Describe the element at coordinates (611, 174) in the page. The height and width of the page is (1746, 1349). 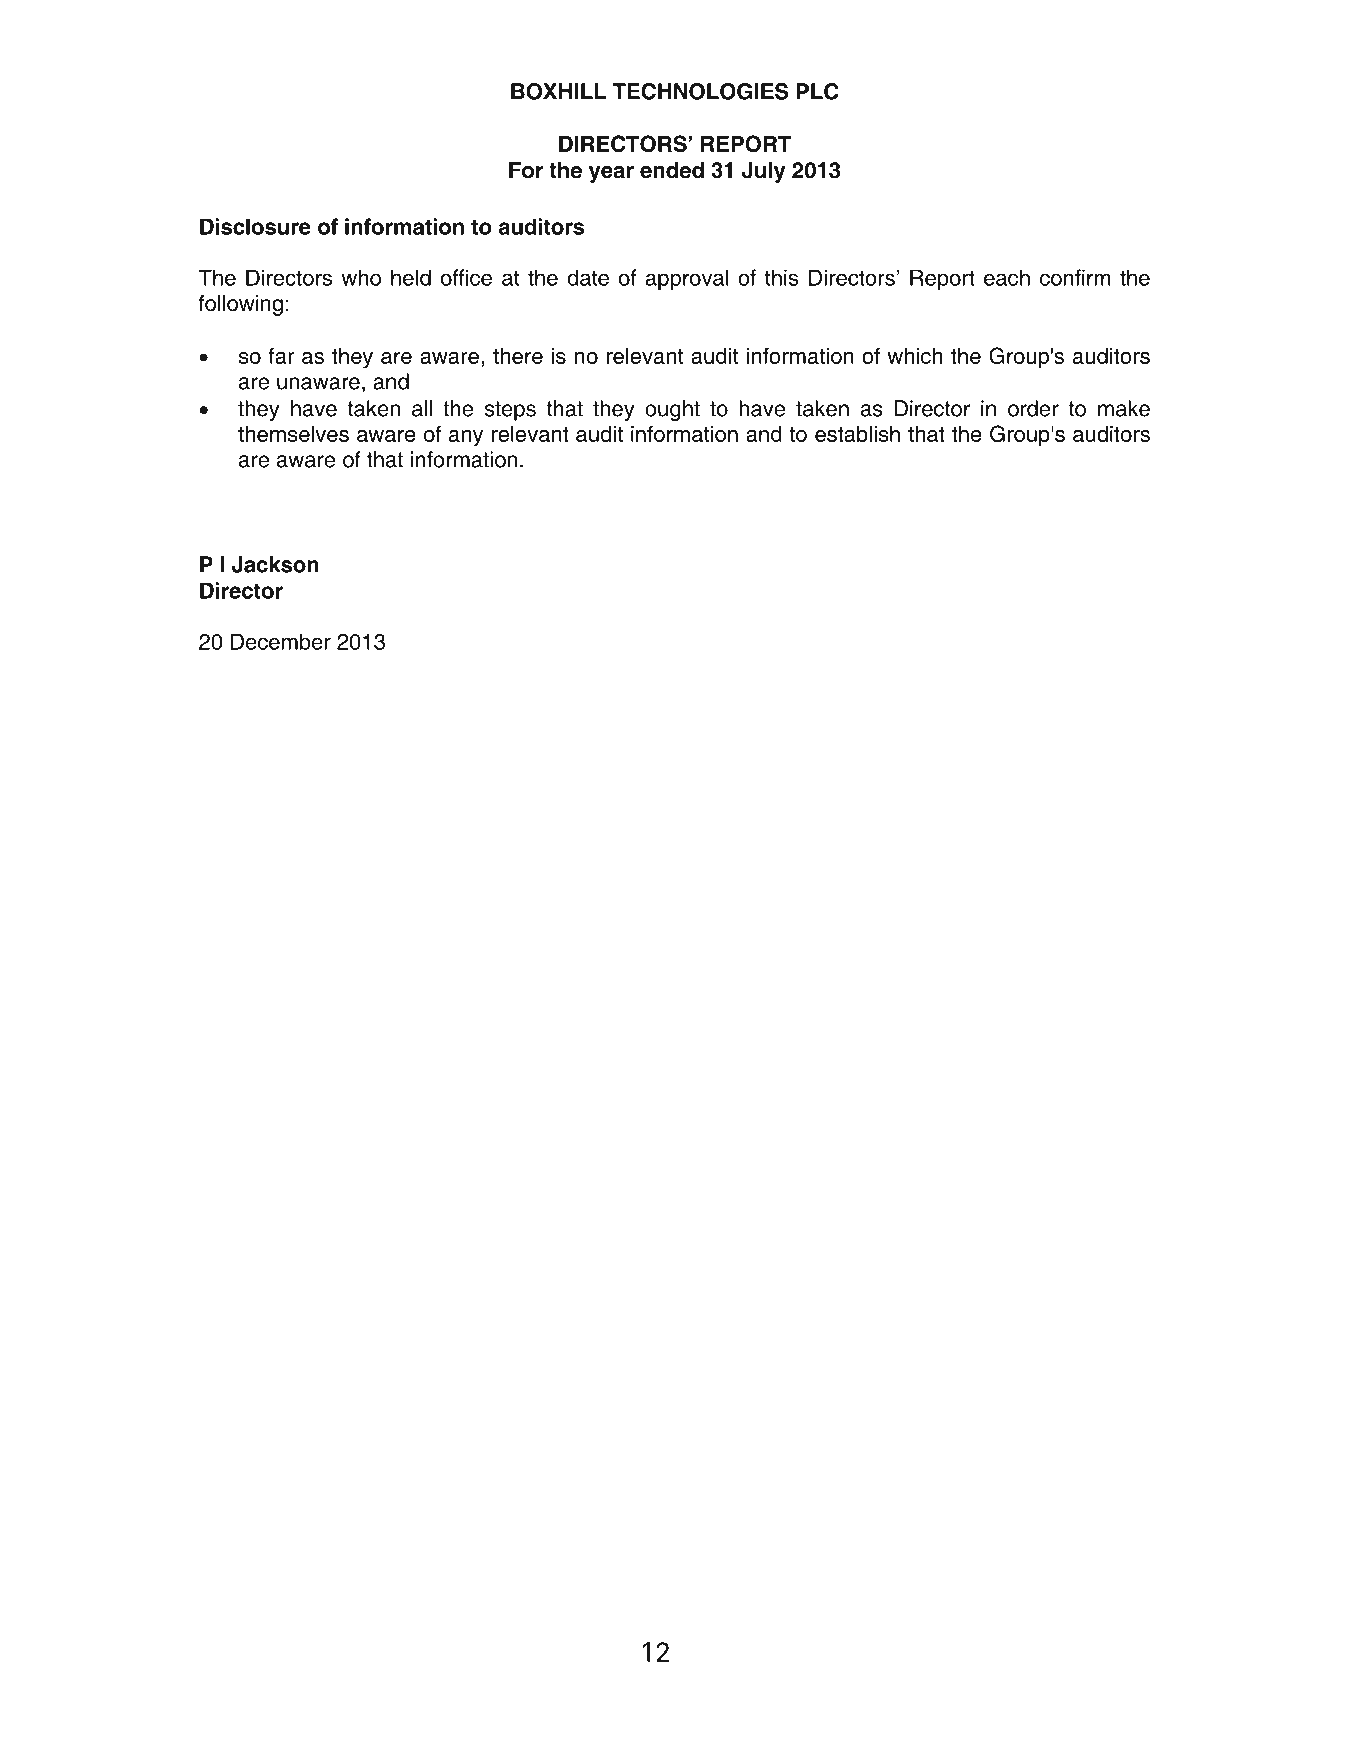
I see `year` at that location.
